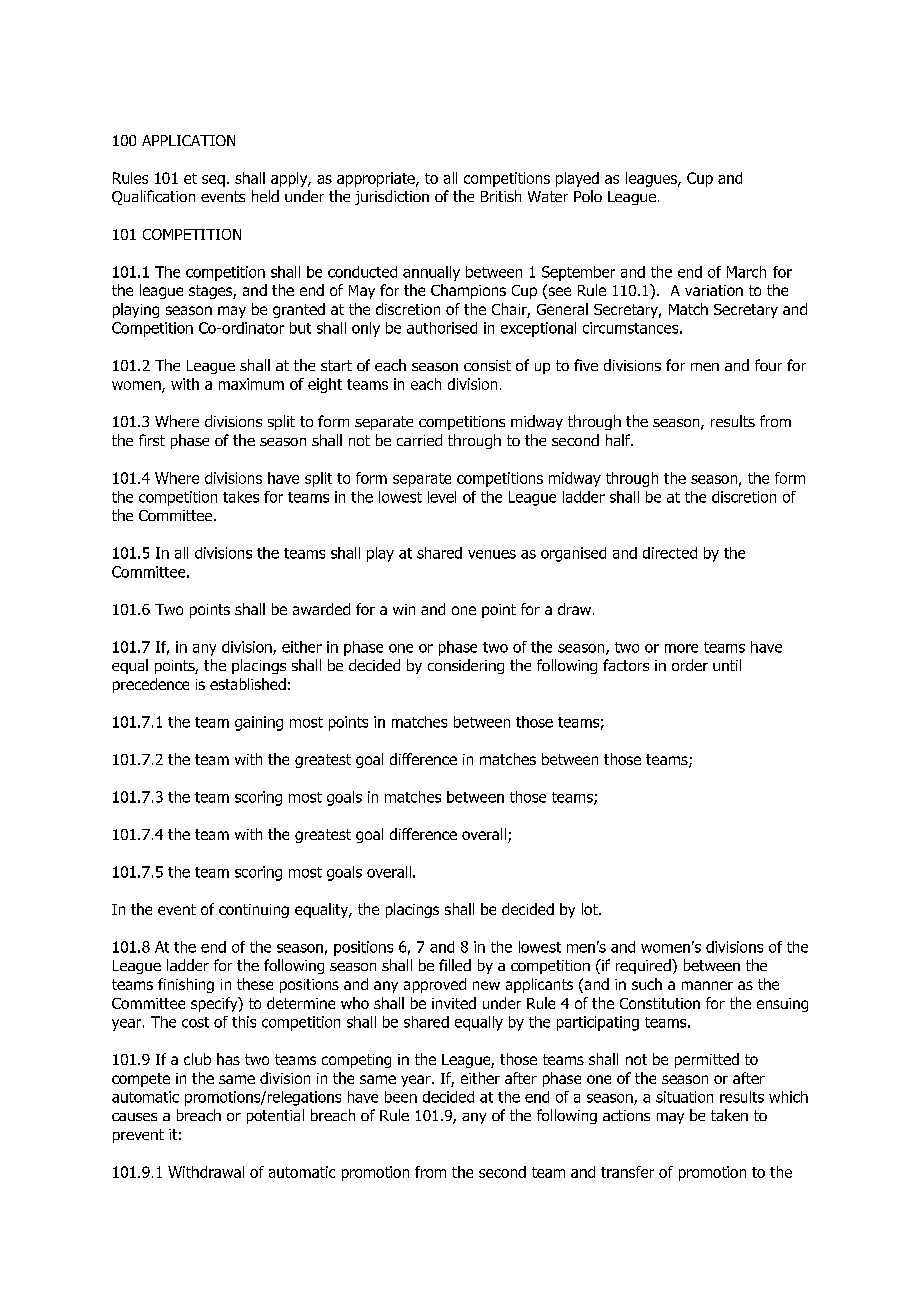 The width and height of the document is (924, 1308). What do you see at coordinates (588, 196) in the document?
I see `Polo` at bounding box center [588, 196].
